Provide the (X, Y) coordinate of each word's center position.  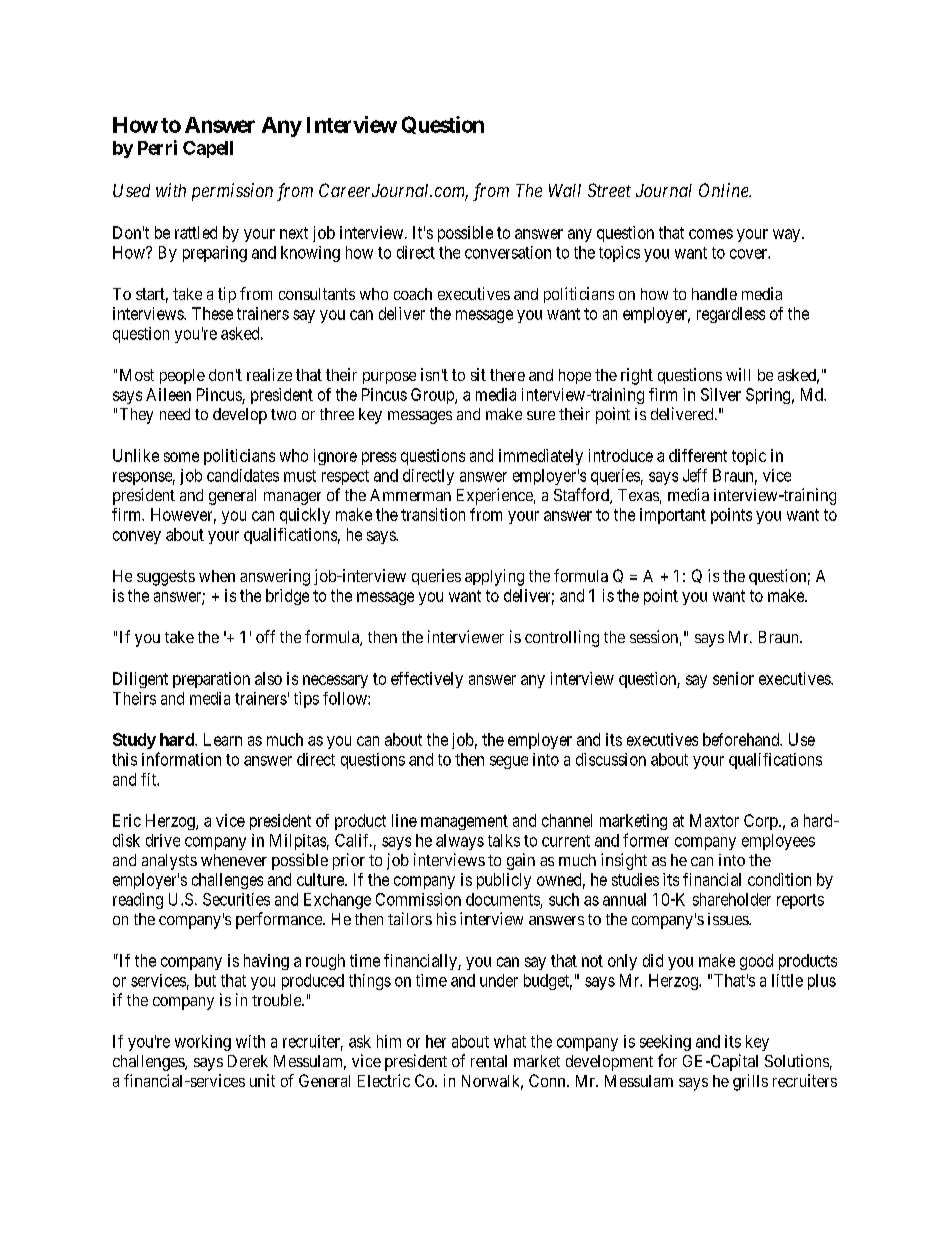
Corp (762, 822)
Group (433, 396)
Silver (721, 394)
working (203, 1043)
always (460, 842)
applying (494, 577)
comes (711, 234)
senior (733, 678)
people (182, 376)
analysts (169, 862)
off (265, 636)
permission (232, 192)
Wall (565, 190)
